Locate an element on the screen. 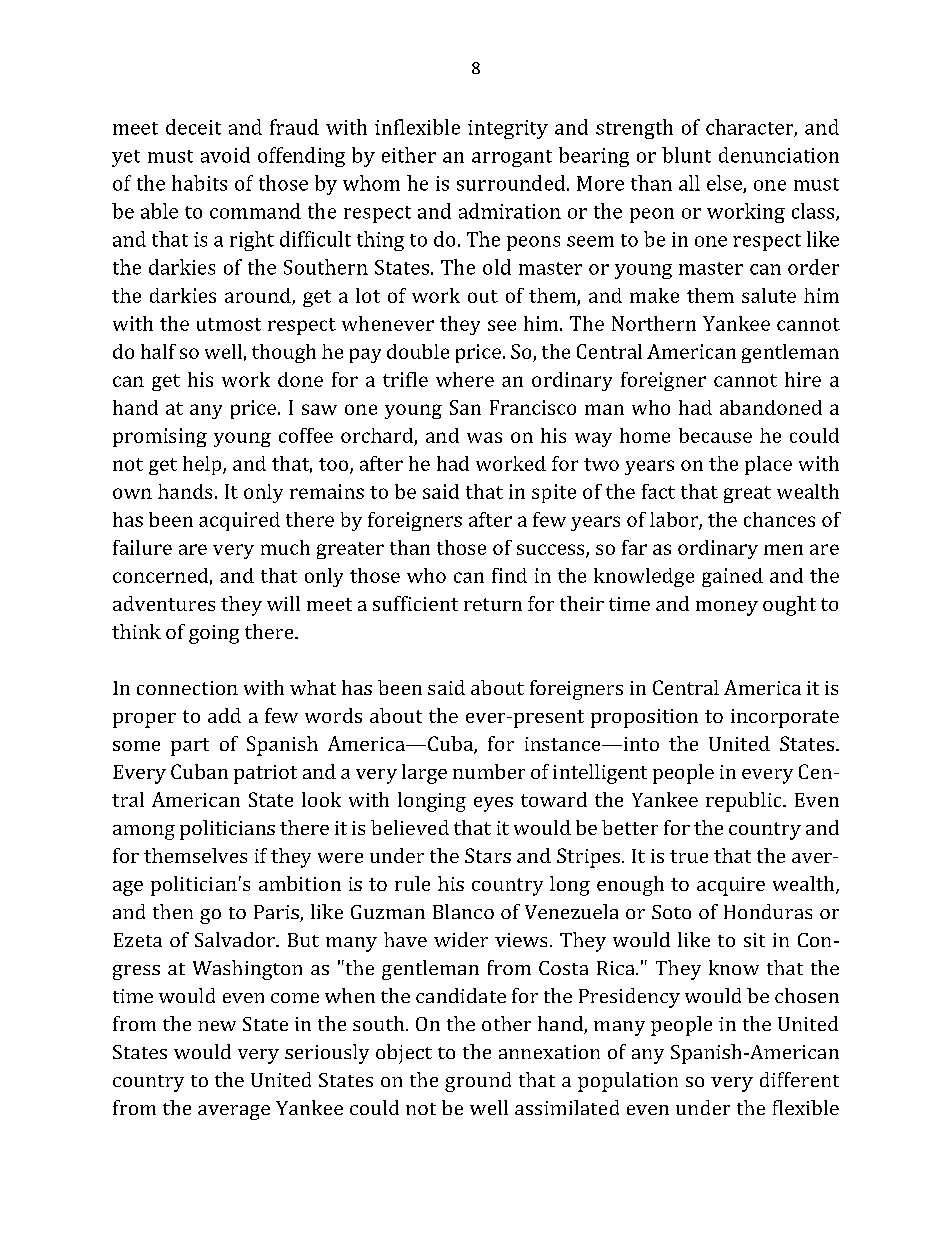 This screenshot has height=1233, width=952. republic is located at coordinates (745, 802).
